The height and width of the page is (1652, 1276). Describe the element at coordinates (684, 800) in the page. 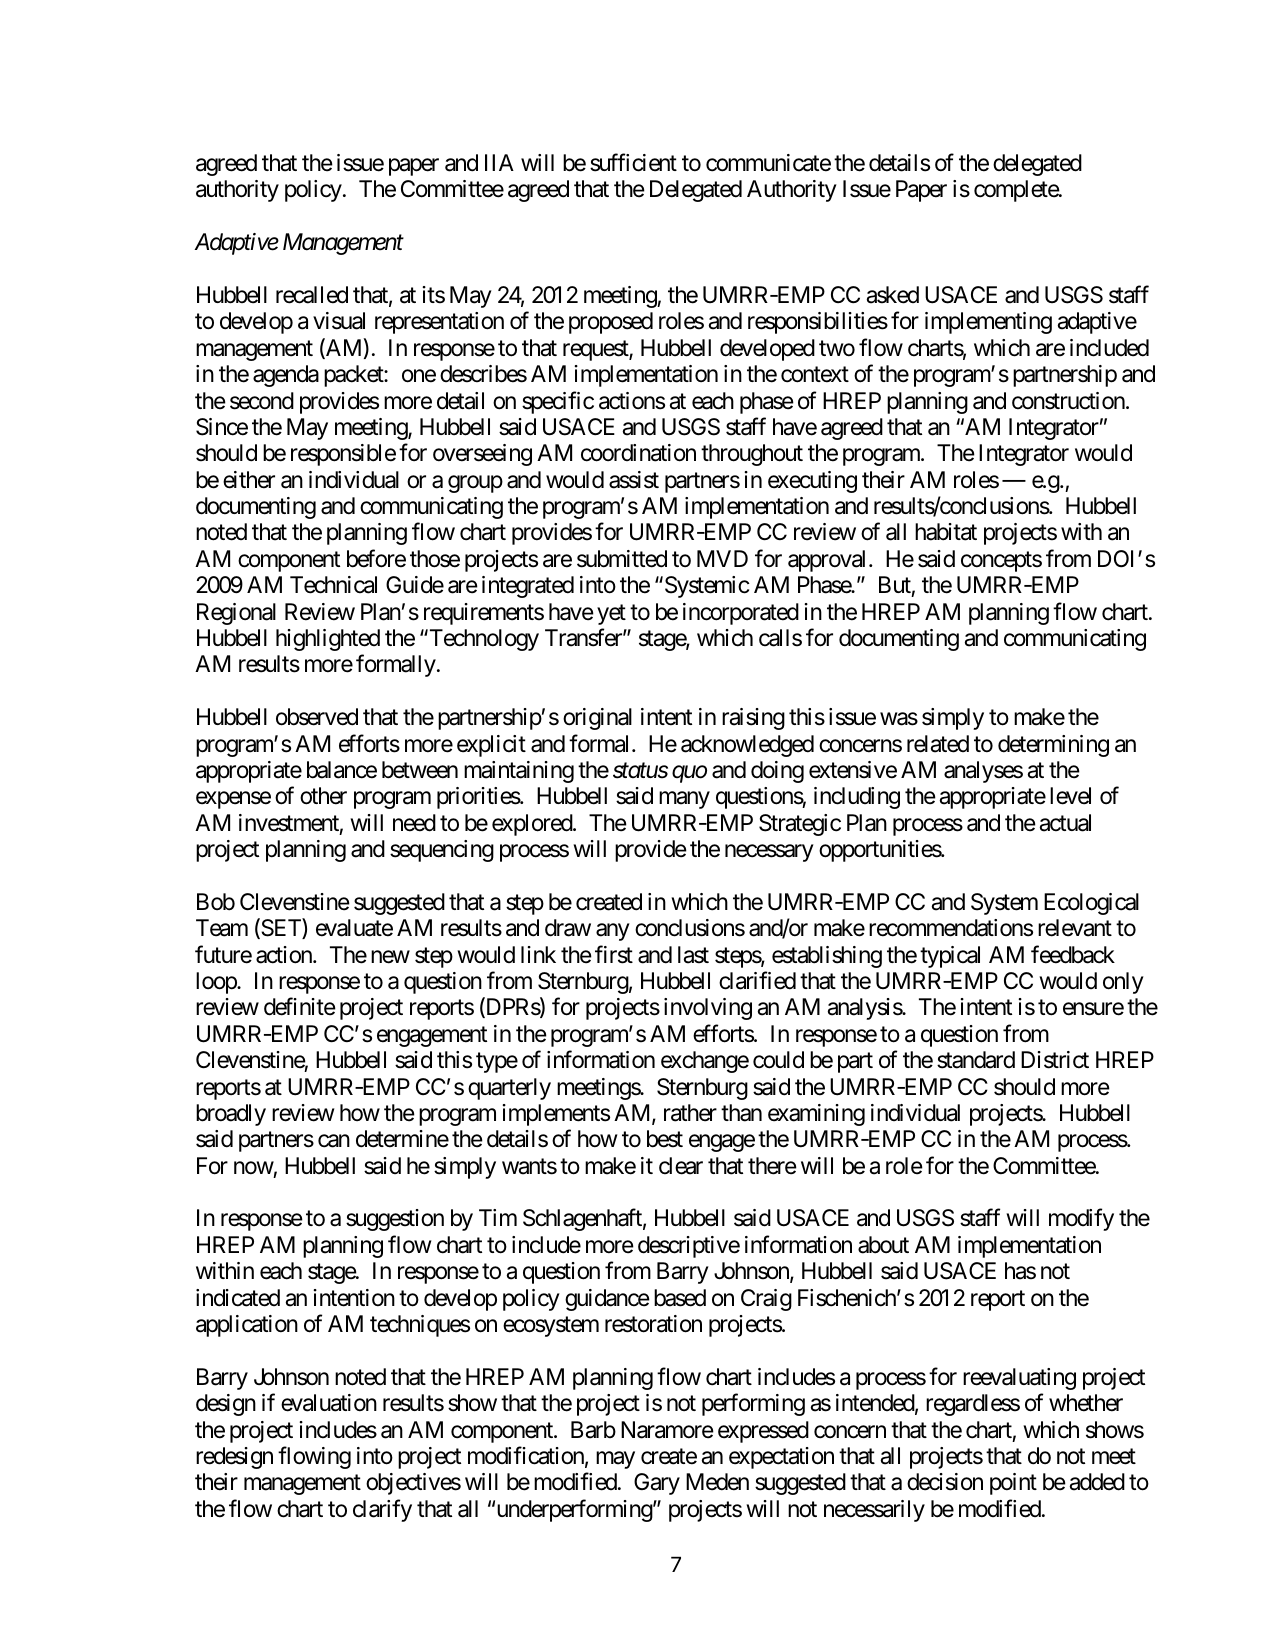

I see `many` at that location.
